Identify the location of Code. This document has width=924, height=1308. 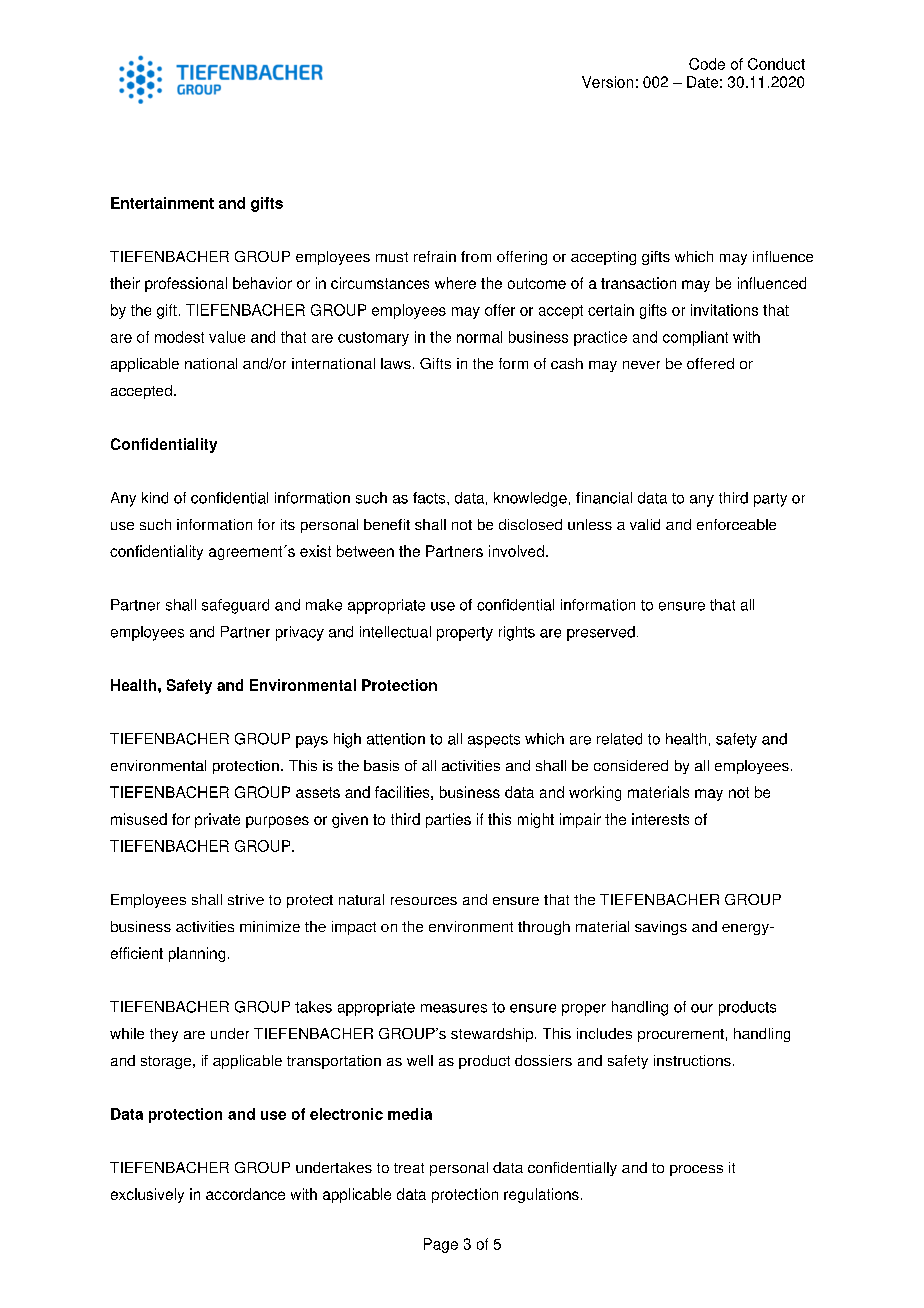
(707, 64).
